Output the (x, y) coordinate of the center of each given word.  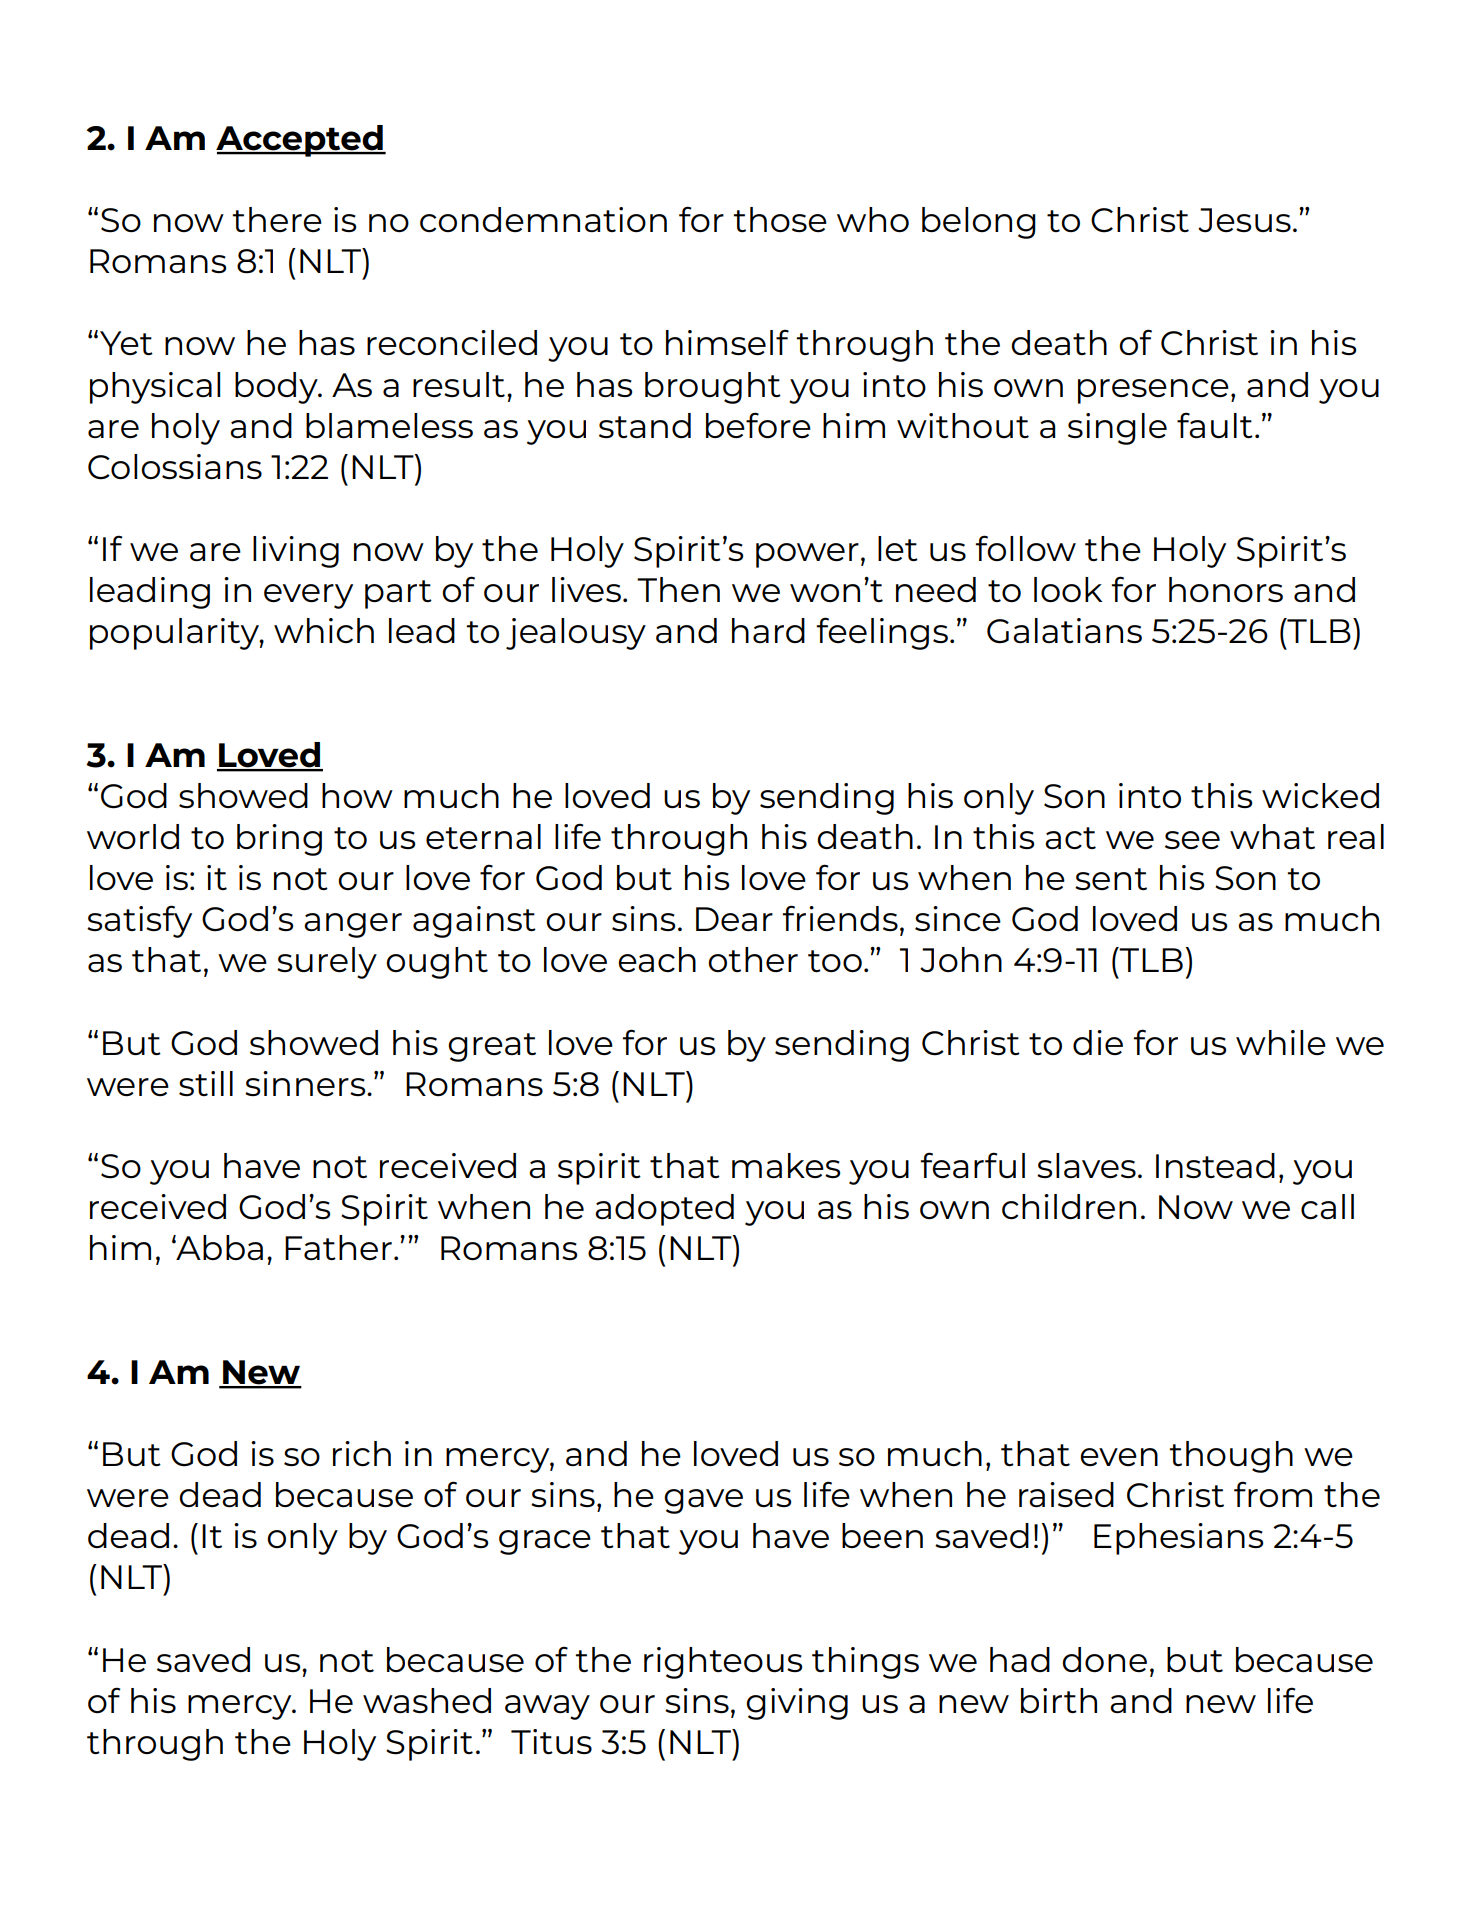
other (753, 959)
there (277, 219)
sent (1111, 879)
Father (338, 1247)
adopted (664, 1210)
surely (327, 963)
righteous (723, 1663)
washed (427, 1700)
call (1327, 1206)
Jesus (1244, 220)
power (807, 555)
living (296, 552)
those (780, 219)
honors (1226, 589)
